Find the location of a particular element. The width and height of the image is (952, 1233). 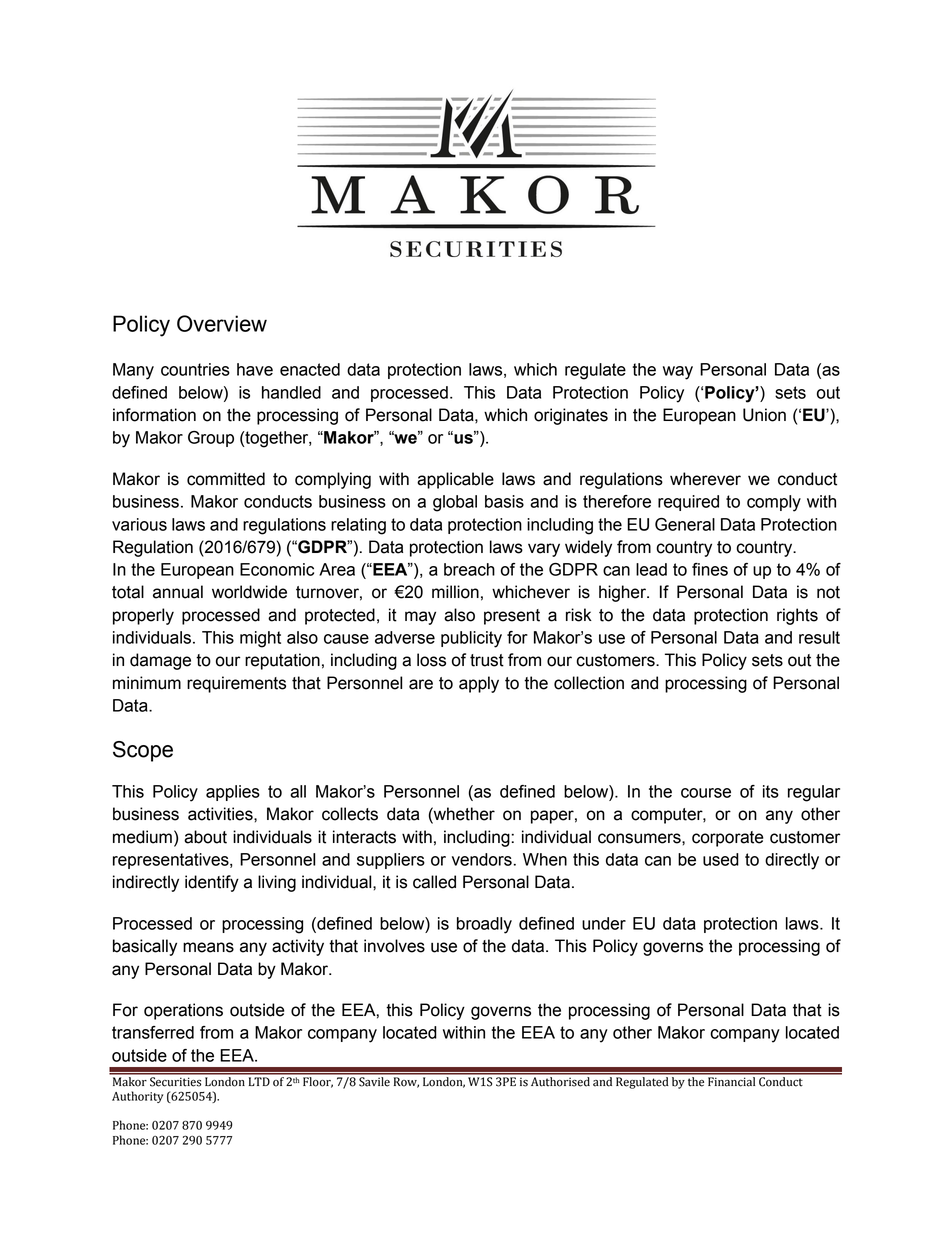

originates is located at coordinates (571, 416).
